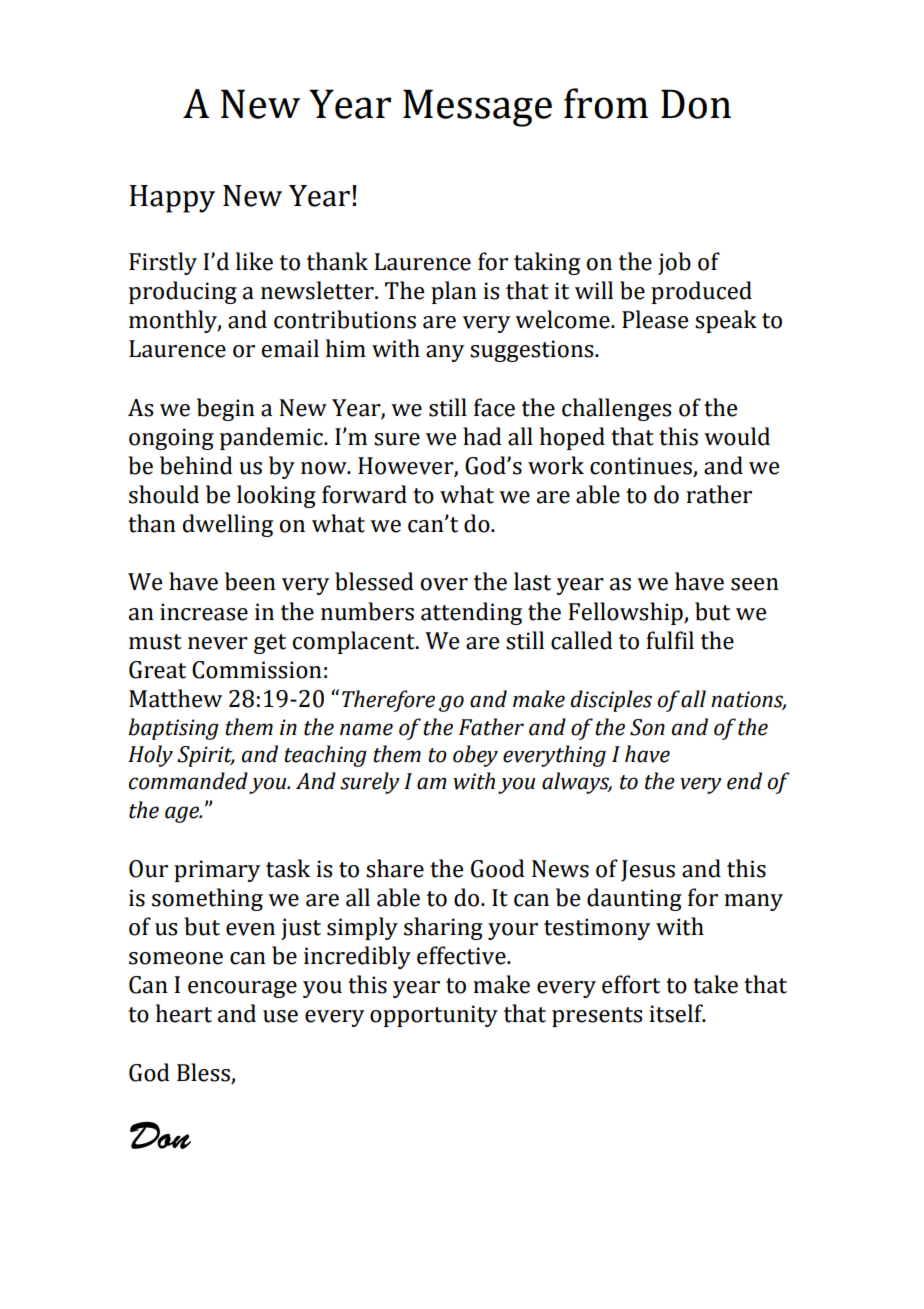 This page has height=1309, width=924. What do you see at coordinates (677, 1013) in the page?
I see `itself` at bounding box center [677, 1013].
